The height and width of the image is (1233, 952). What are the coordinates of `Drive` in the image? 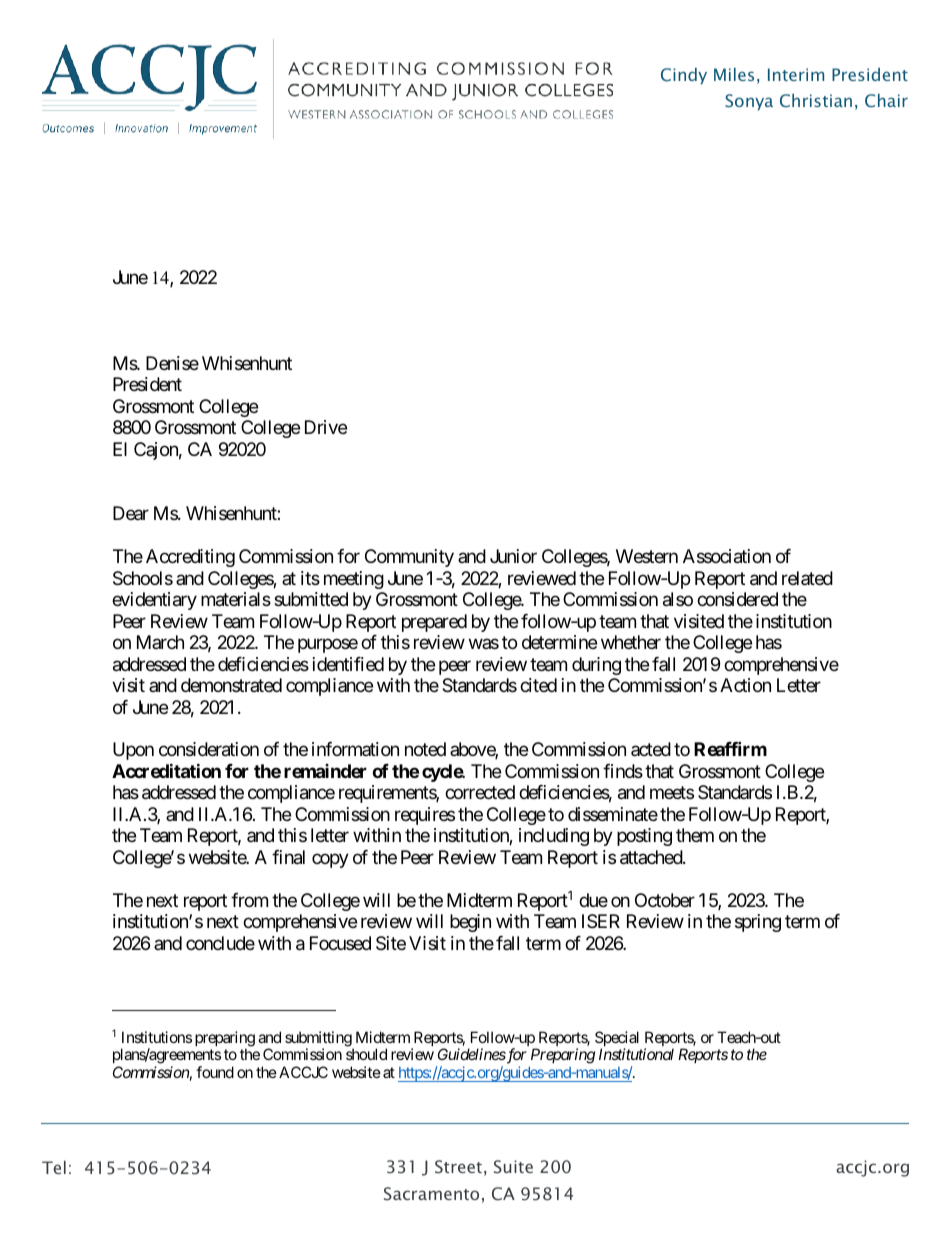 It's located at (326, 427).
